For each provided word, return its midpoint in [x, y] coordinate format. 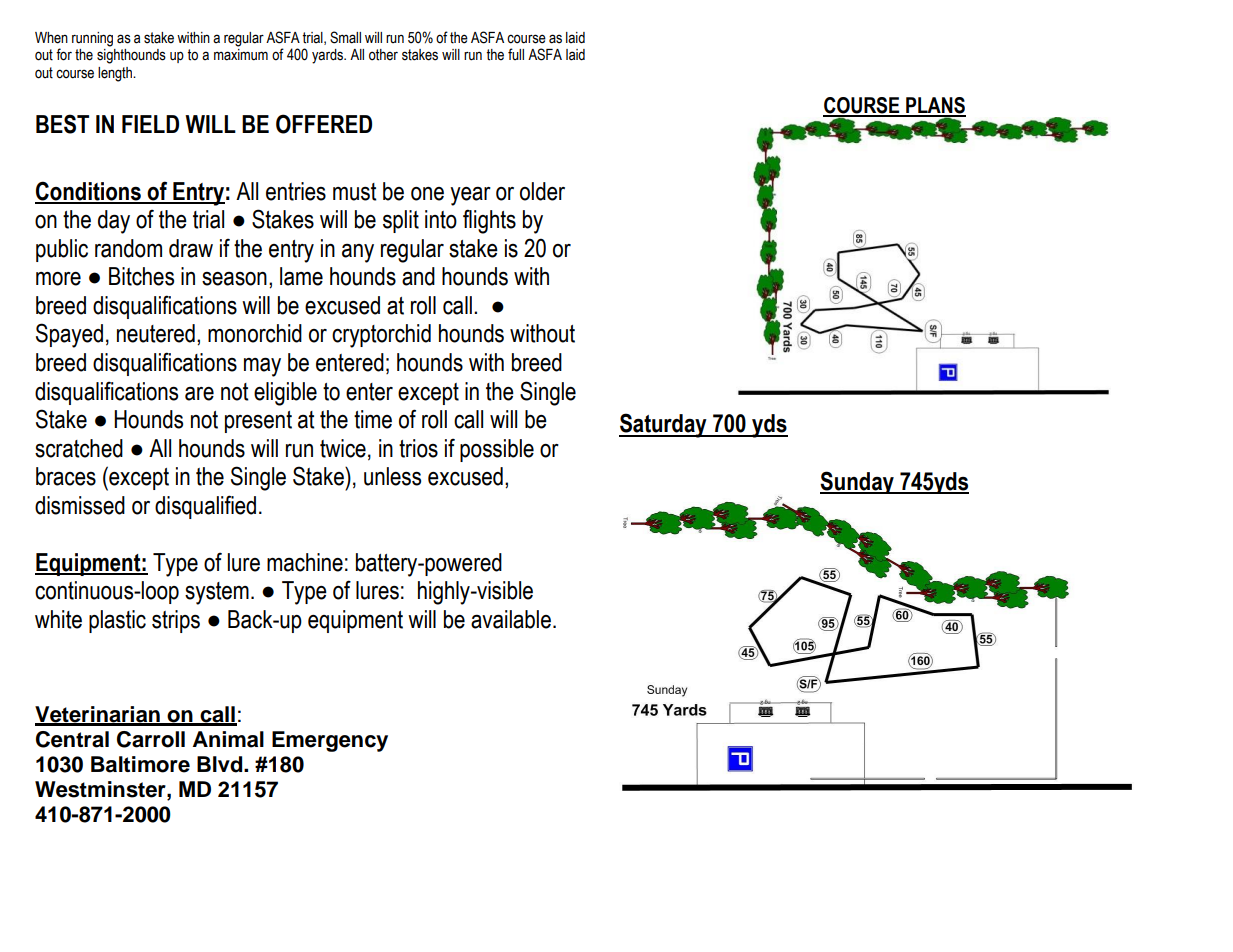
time [373, 419]
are [199, 393]
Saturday [664, 425]
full [516, 54]
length [116, 74]
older [542, 191]
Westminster [101, 789]
